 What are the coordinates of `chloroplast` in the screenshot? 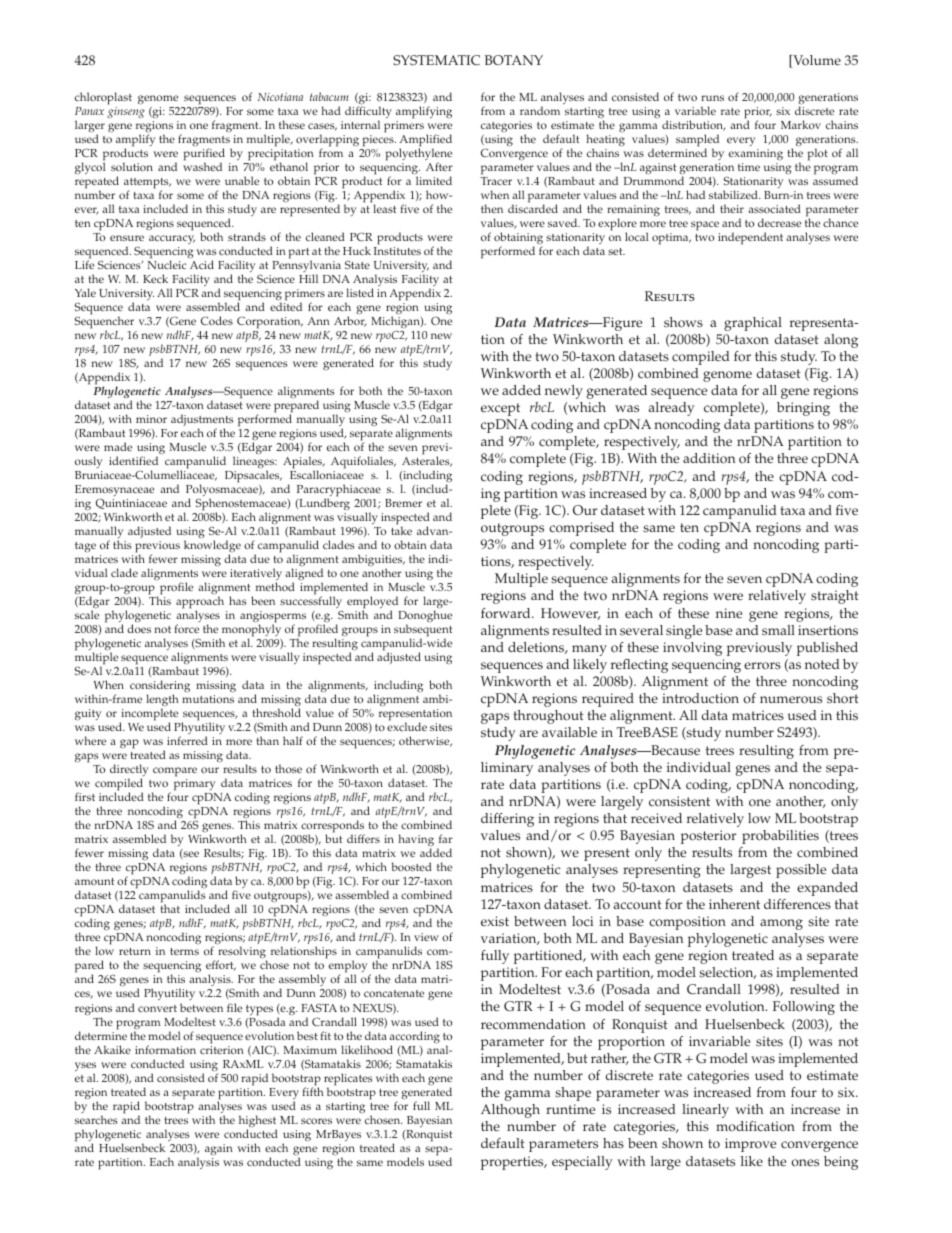 It's located at (103, 98).
